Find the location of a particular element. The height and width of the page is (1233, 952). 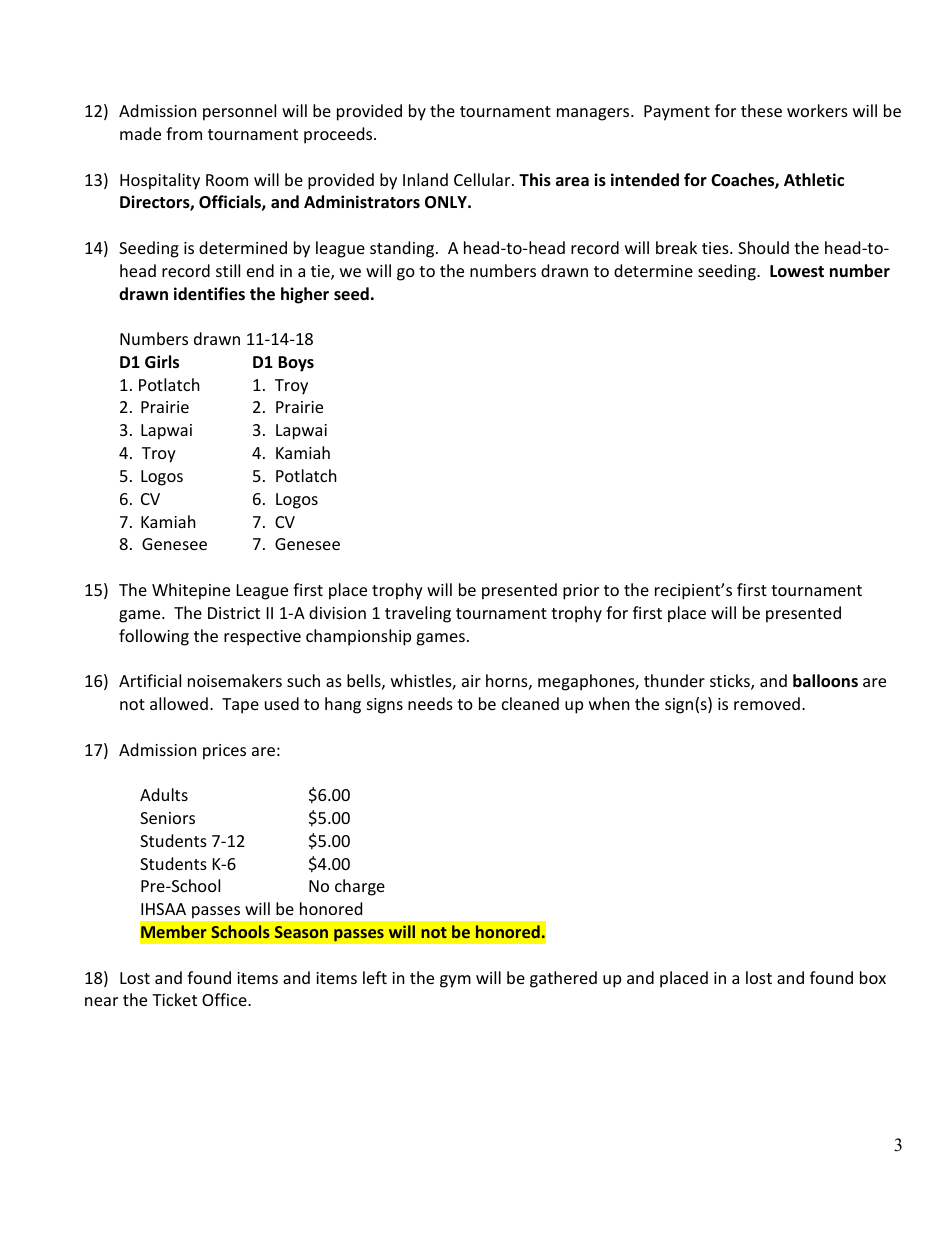

gym is located at coordinates (455, 981).
